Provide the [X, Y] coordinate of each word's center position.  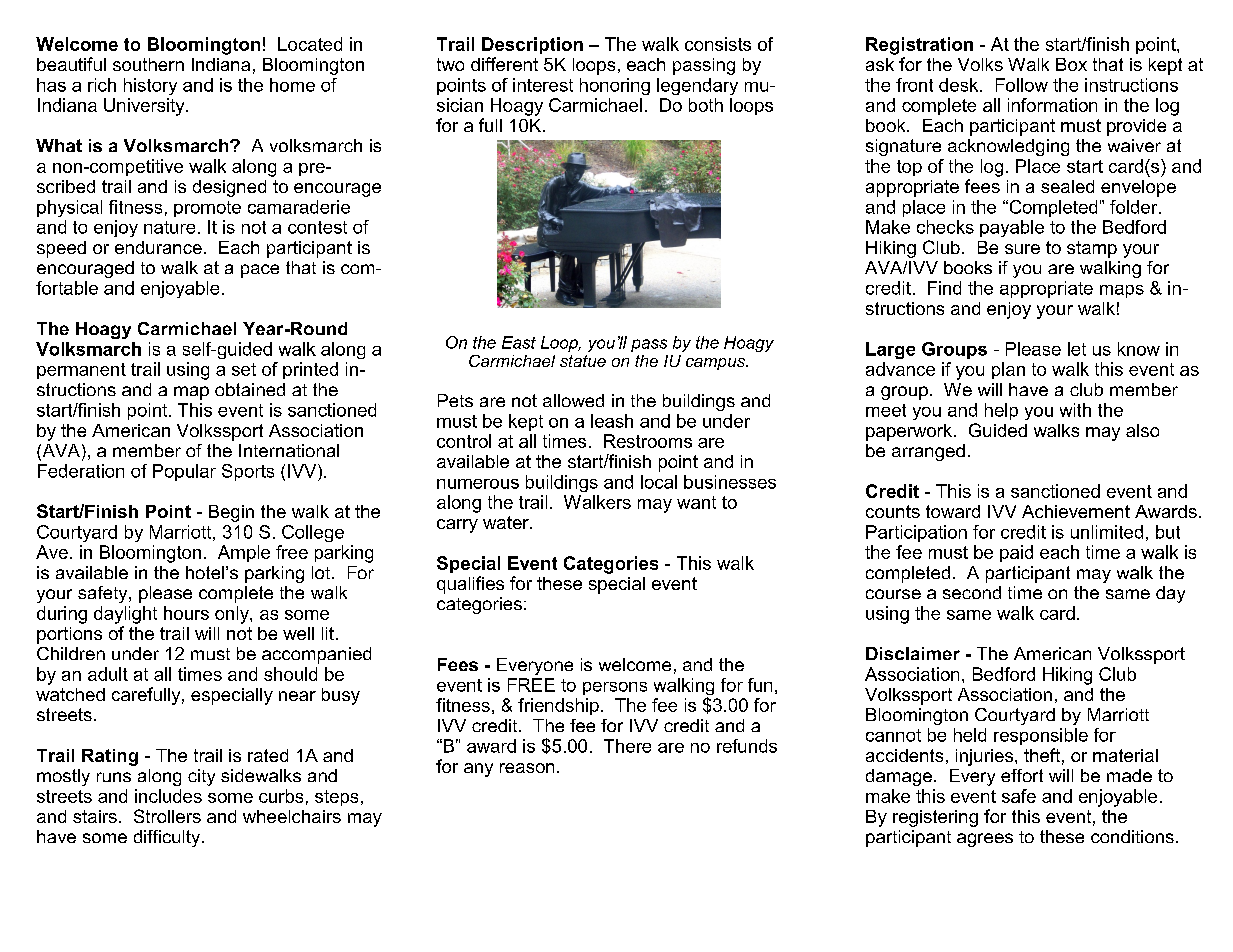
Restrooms [648, 441]
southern [148, 64]
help [1001, 411]
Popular [184, 472]
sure [1022, 249]
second [972, 592]
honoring [615, 86]
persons [615, 688]
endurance [158, 247]
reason [527, 768]
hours [186, 613]
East [519, 342]
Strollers [167, 816]
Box [1071, 64]
